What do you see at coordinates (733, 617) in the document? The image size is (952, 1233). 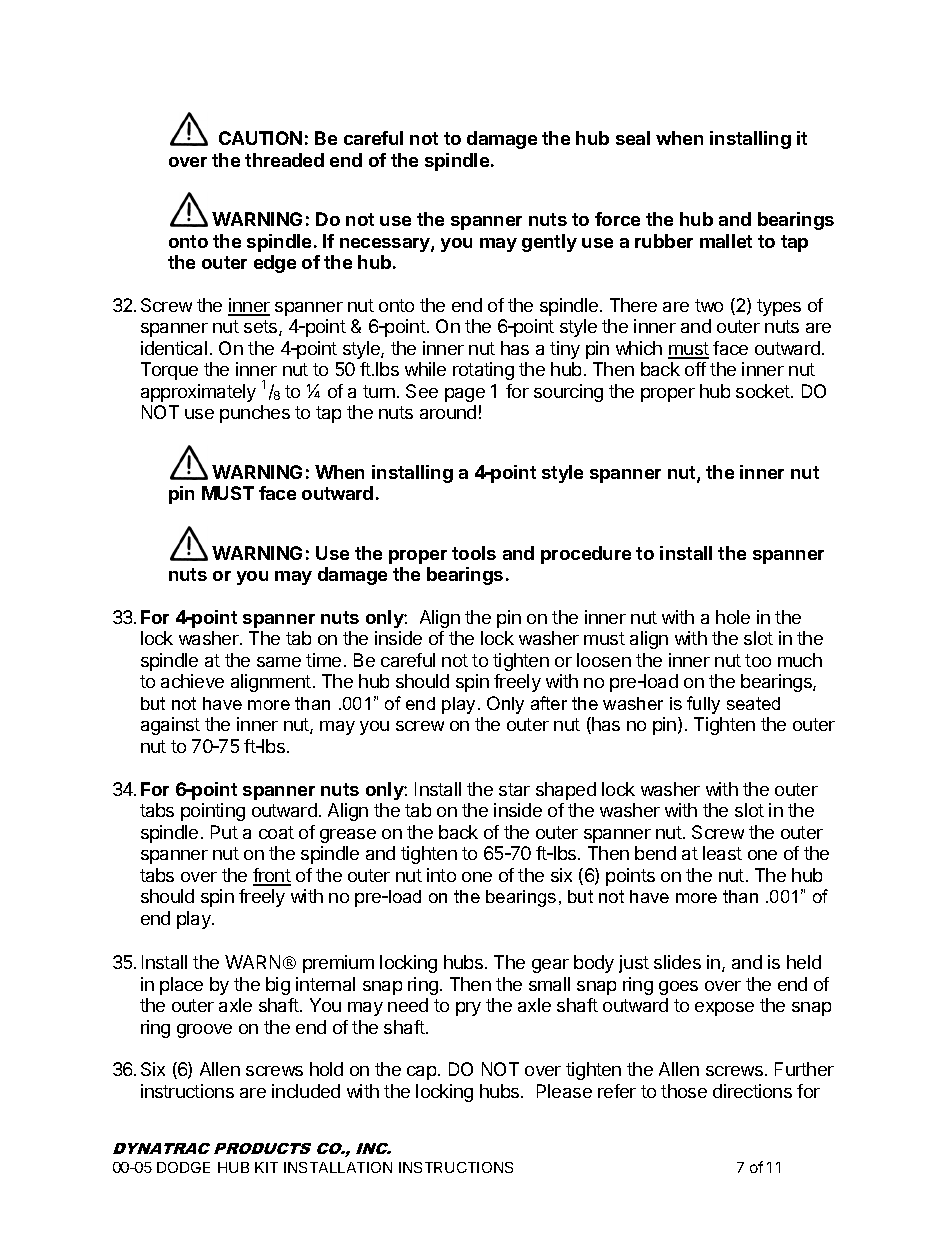 I see `hole` at bounding box center [733, 617].
